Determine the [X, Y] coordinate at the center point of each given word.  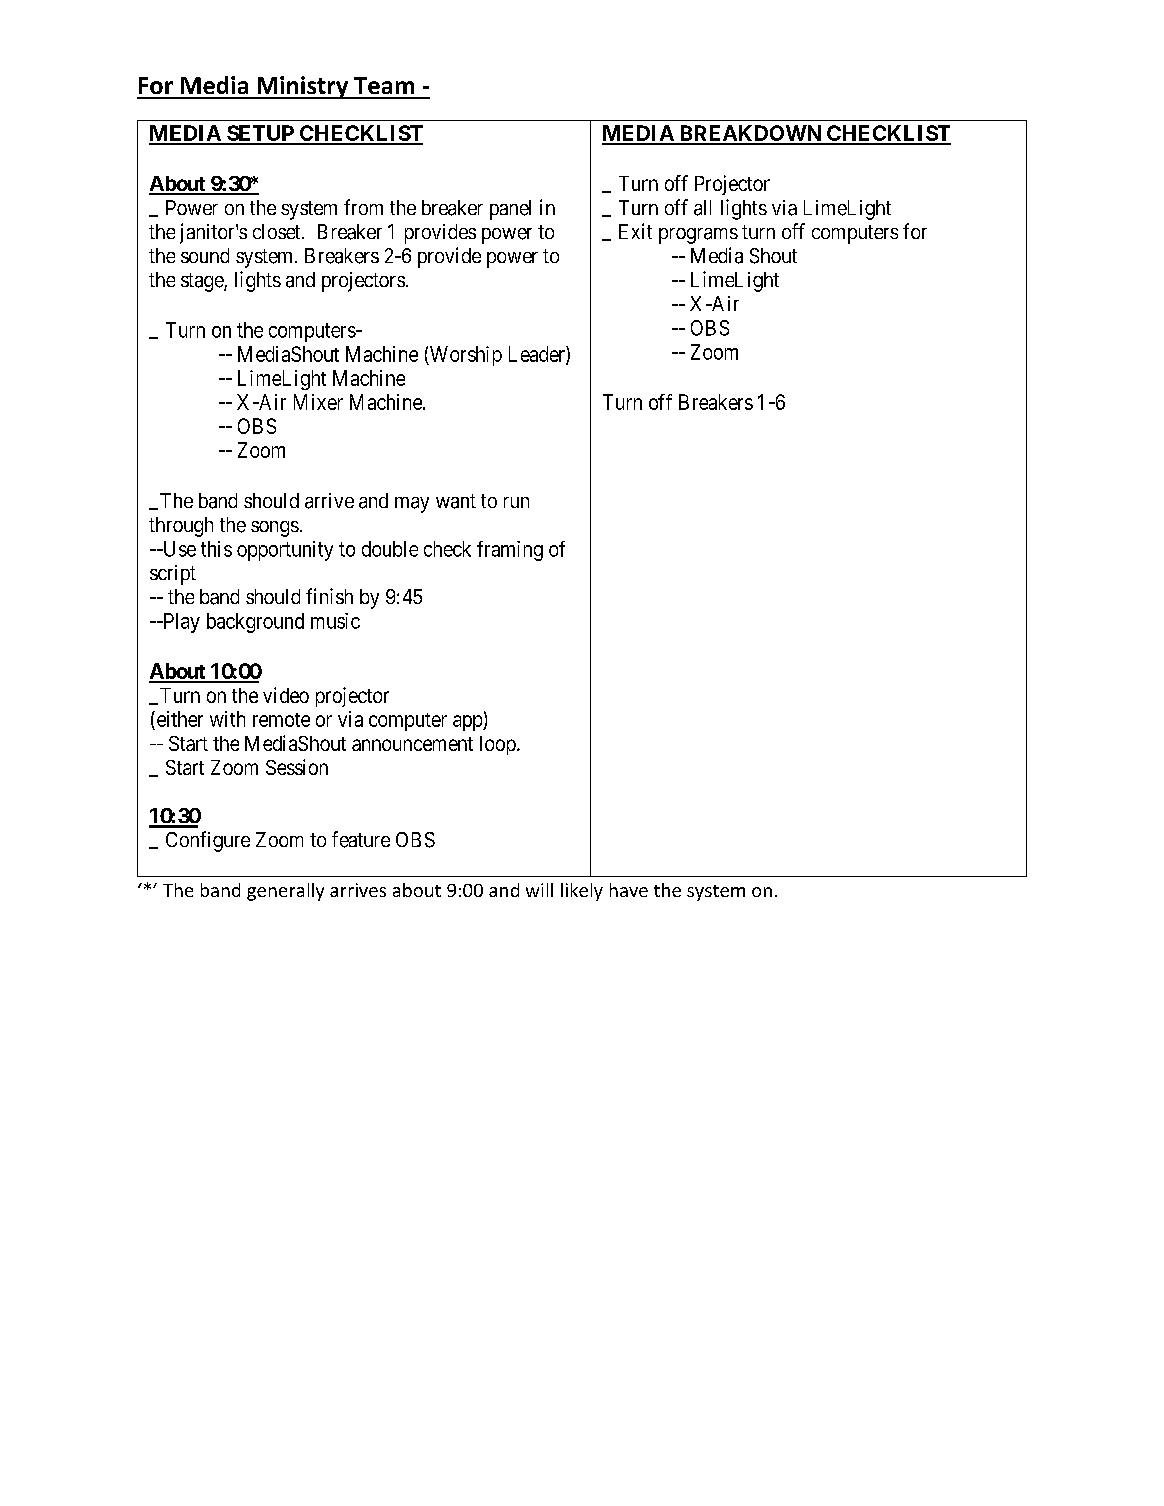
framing [510, 551]
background [255, 623]
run [516, 502]
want [456, 501]
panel [510, 210]
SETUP [260, 134]
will [539, 890]
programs [698, 236]
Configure [208, 841]
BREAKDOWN [750, 134]
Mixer [318, 402]
